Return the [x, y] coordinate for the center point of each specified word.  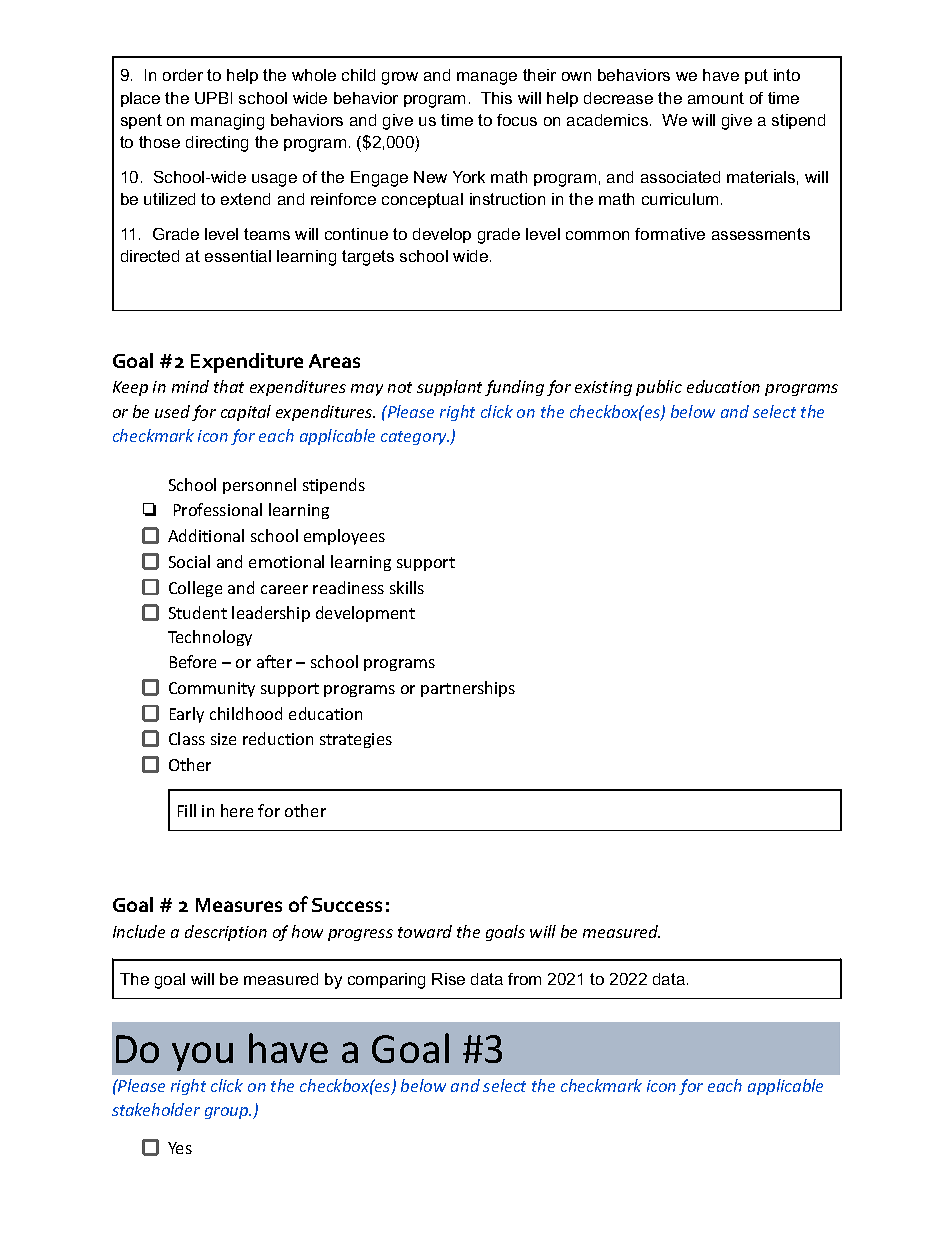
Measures [239, 905]
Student [198, 612]
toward [425, 931]
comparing [386, 981]
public [659, 388]
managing [227, 122]
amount [716, 98]
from [524, 979]
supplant [449, 388]
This [496, 98]
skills [407, 587]
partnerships [468, 689]
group [227, 1113]
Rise [448, 979]
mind [190, 386]
